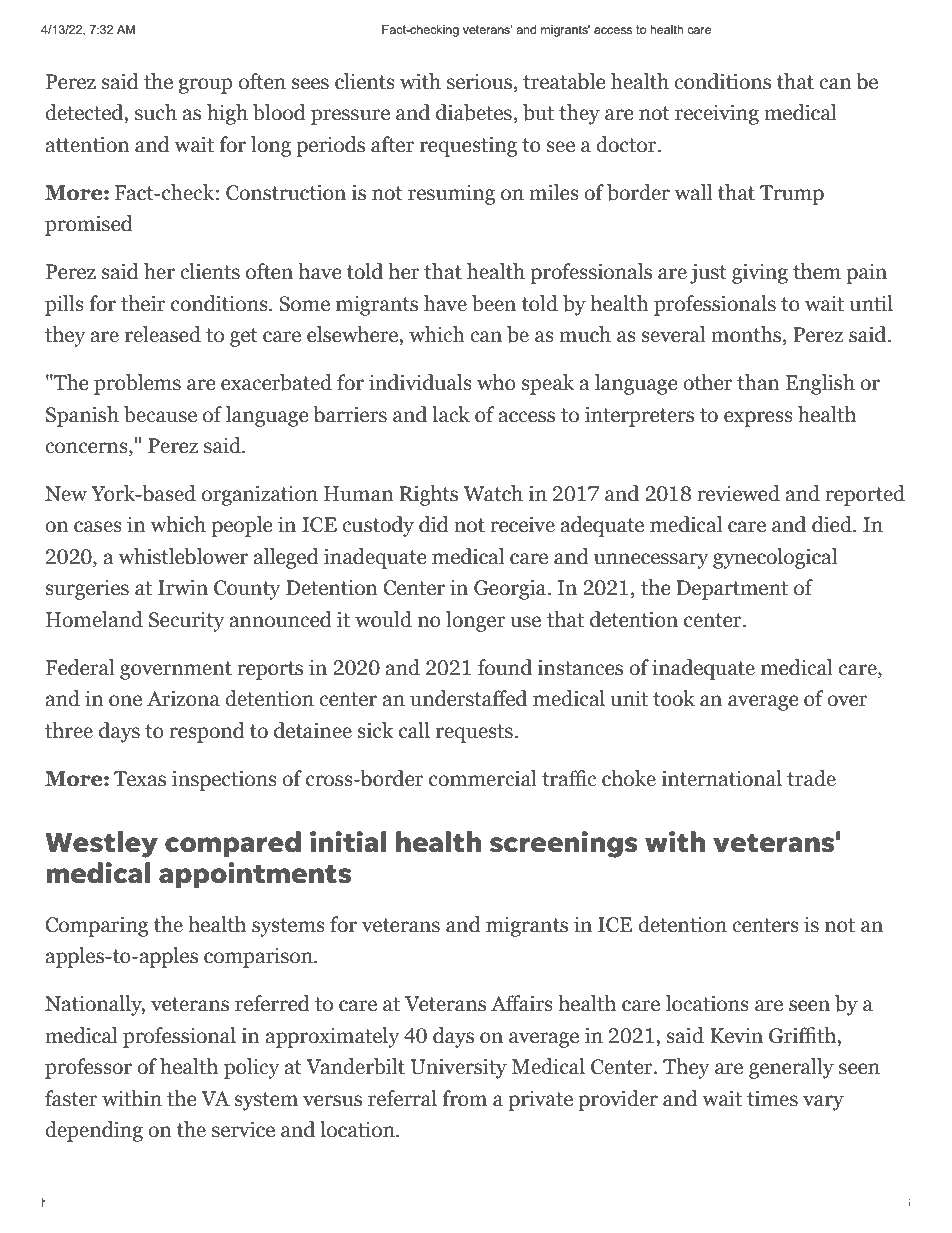  Describe the element at coordinates (758, 382) in the image. I see `than` at that location.
